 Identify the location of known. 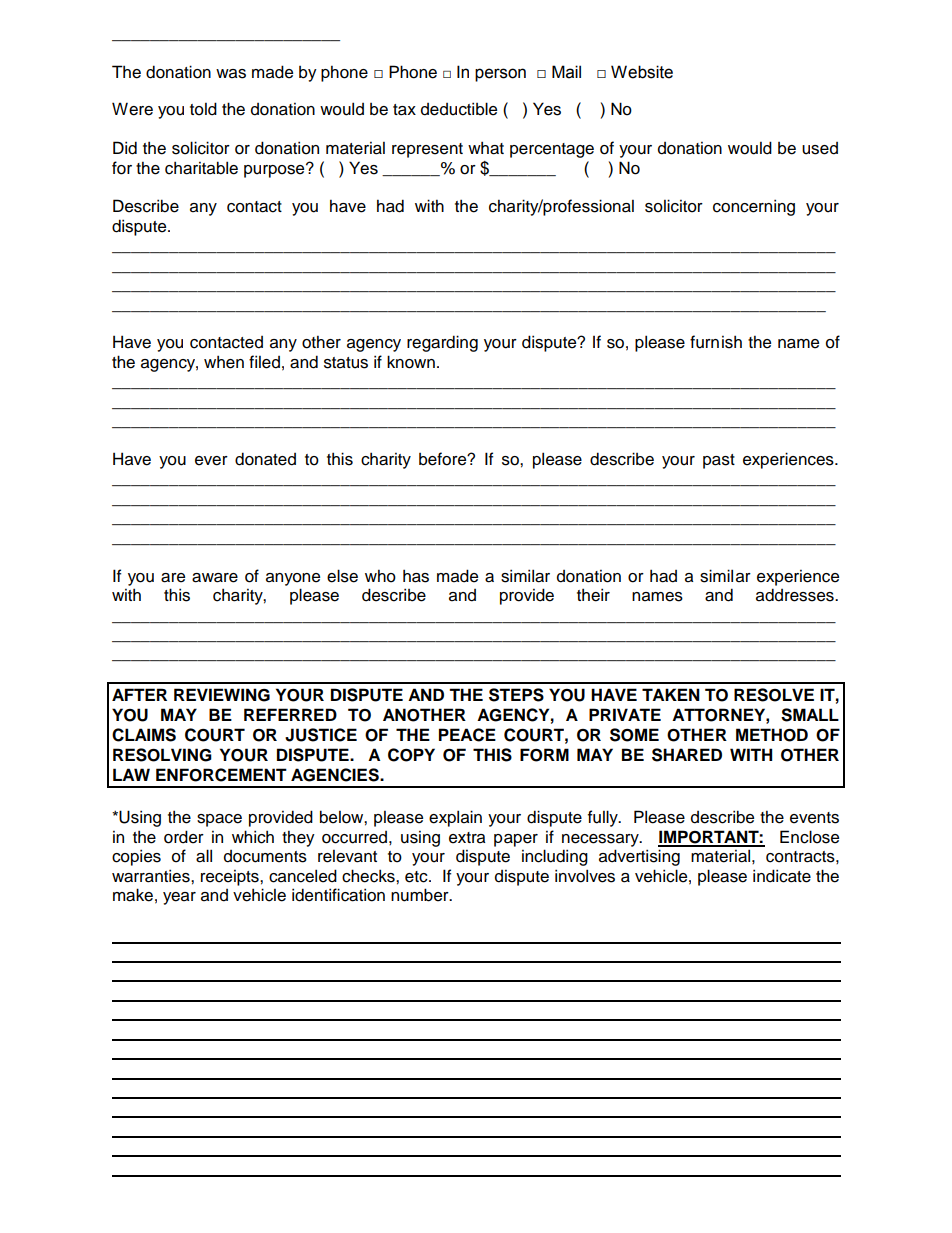
(411, 362).
